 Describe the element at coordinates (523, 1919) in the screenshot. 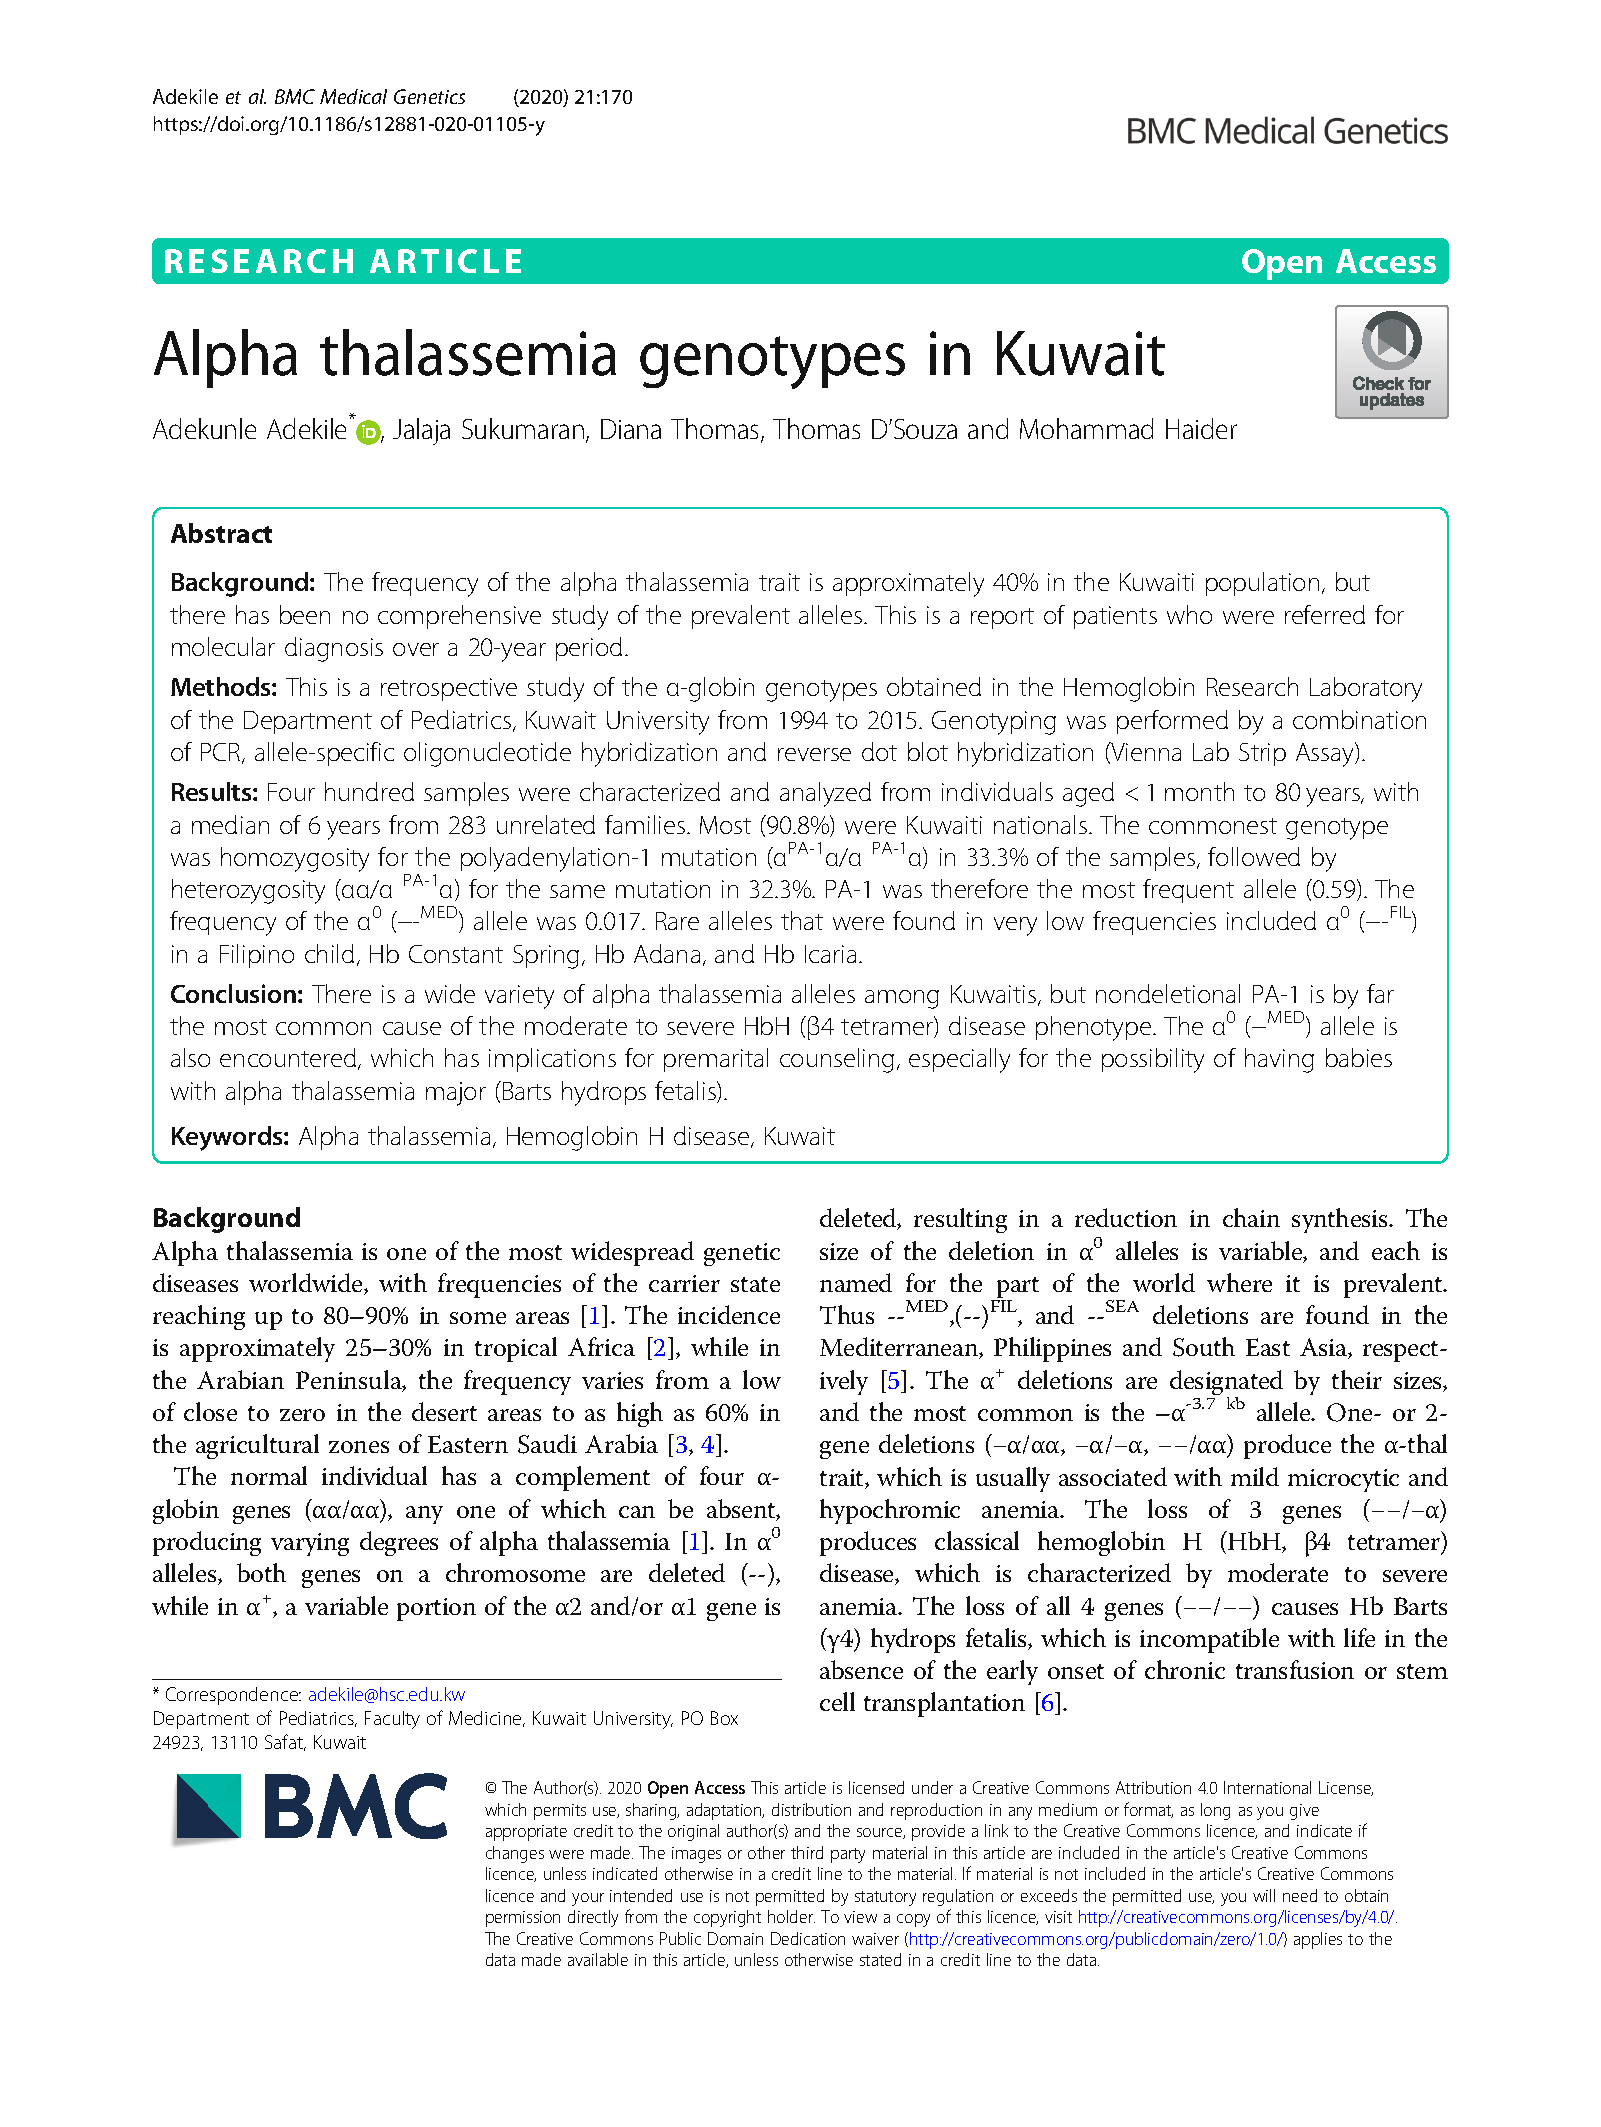

I see `permission` at that location.
